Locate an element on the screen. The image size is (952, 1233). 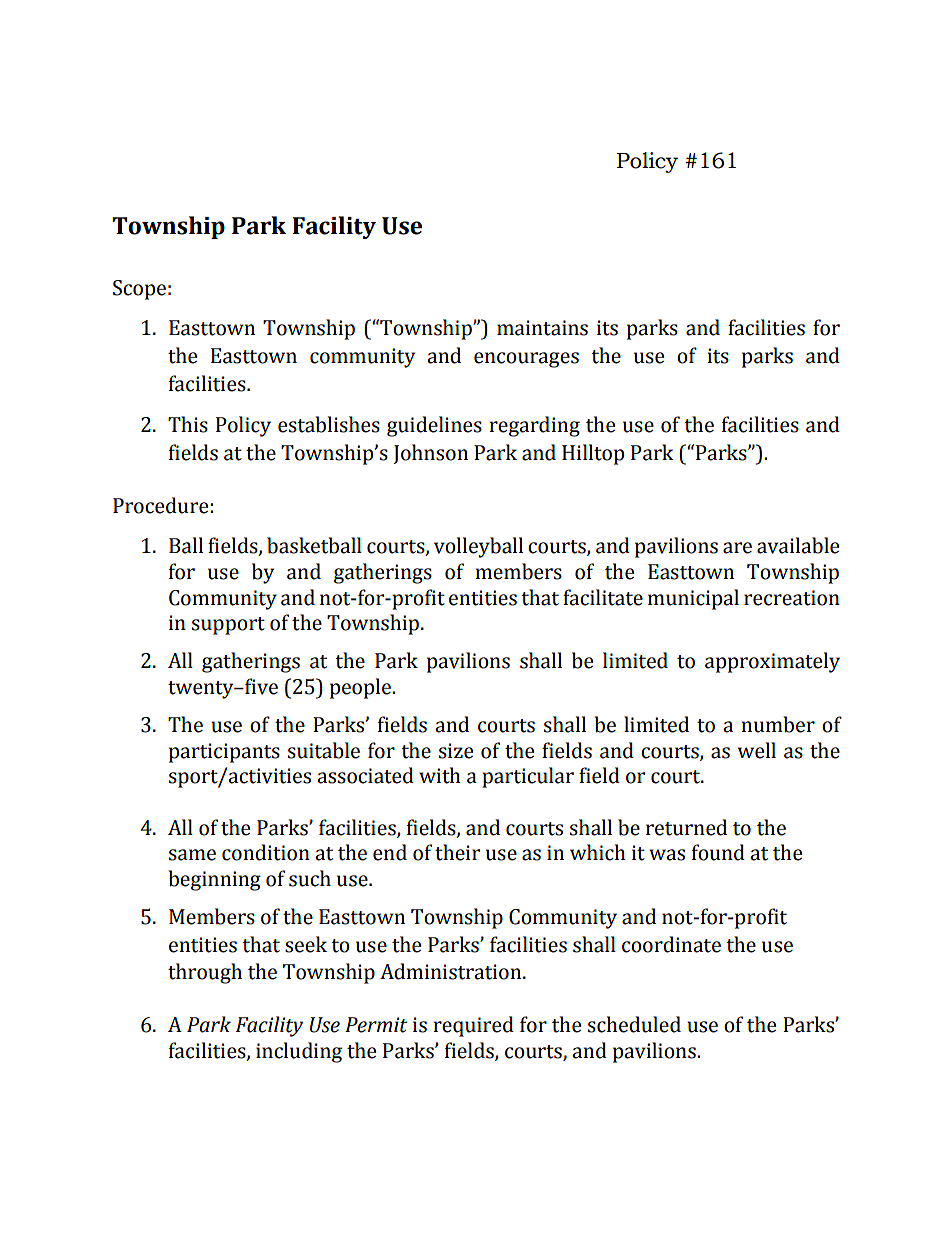
encourages is located at coordinates (526, 360).
